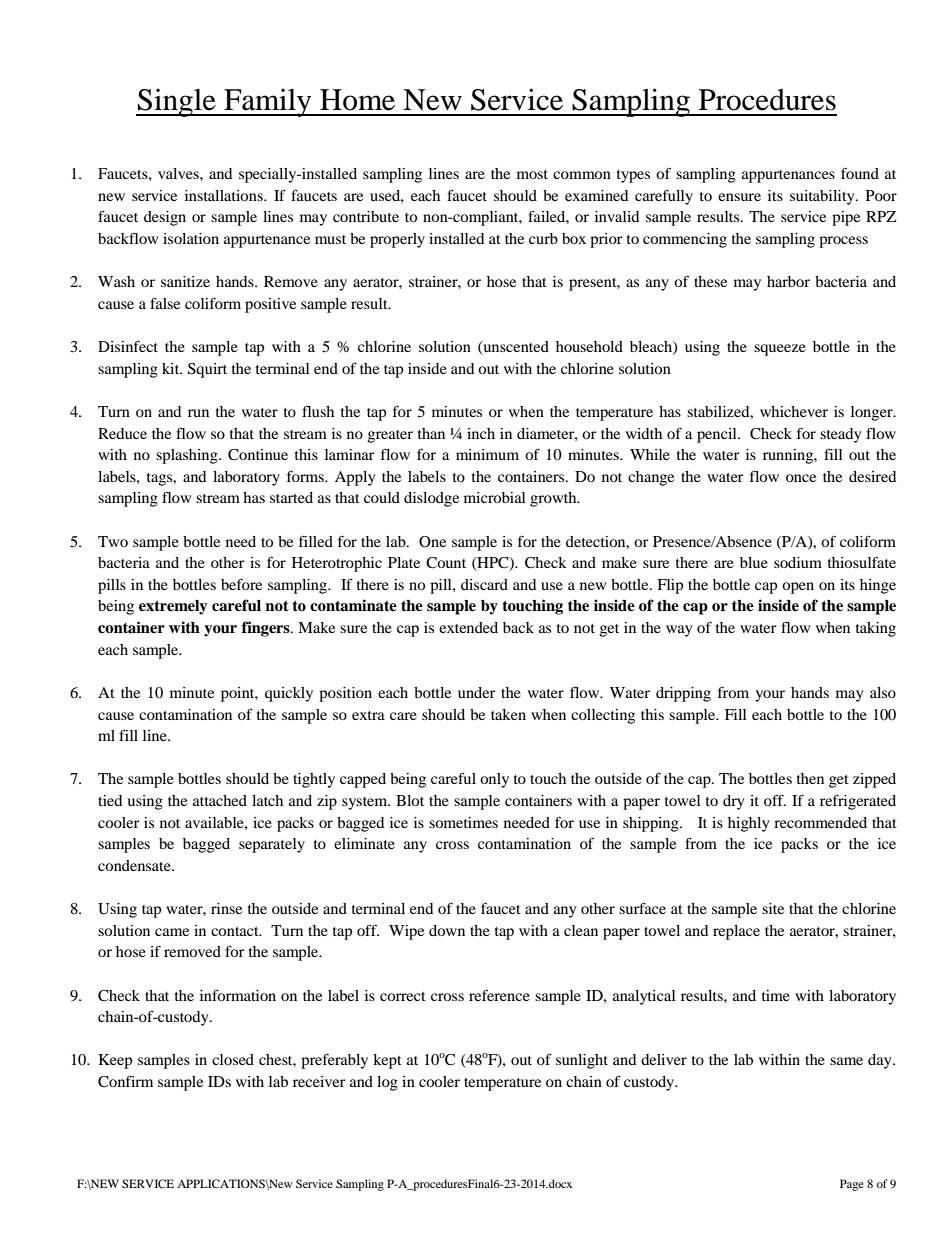 Image resolution: width=952 pixels, height=1233 pixels. Describe the element at coordinates (172, 932) in the screenshot. I see `came` at that location.
